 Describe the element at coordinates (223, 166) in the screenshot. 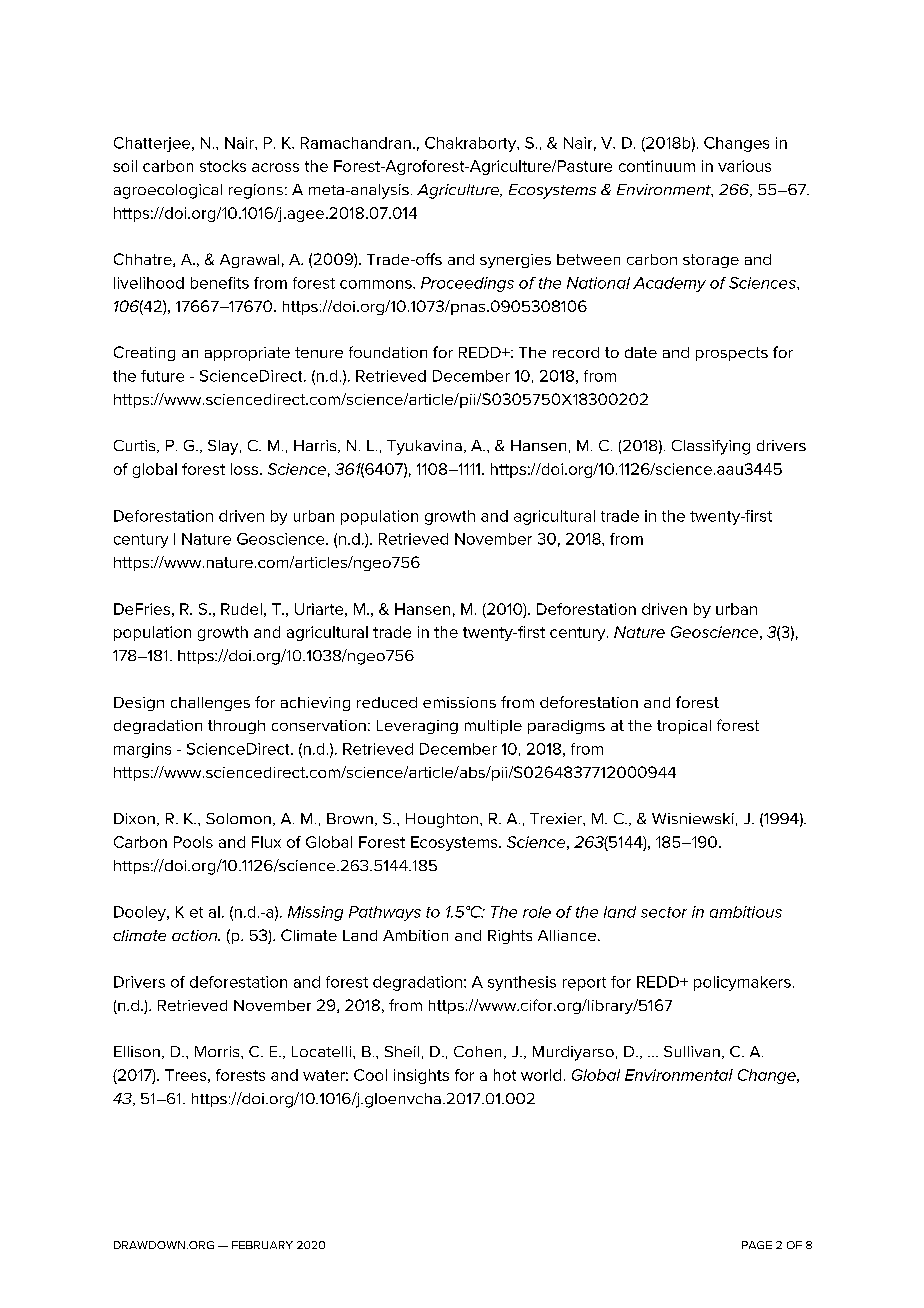

I see `stocks` at that location.
